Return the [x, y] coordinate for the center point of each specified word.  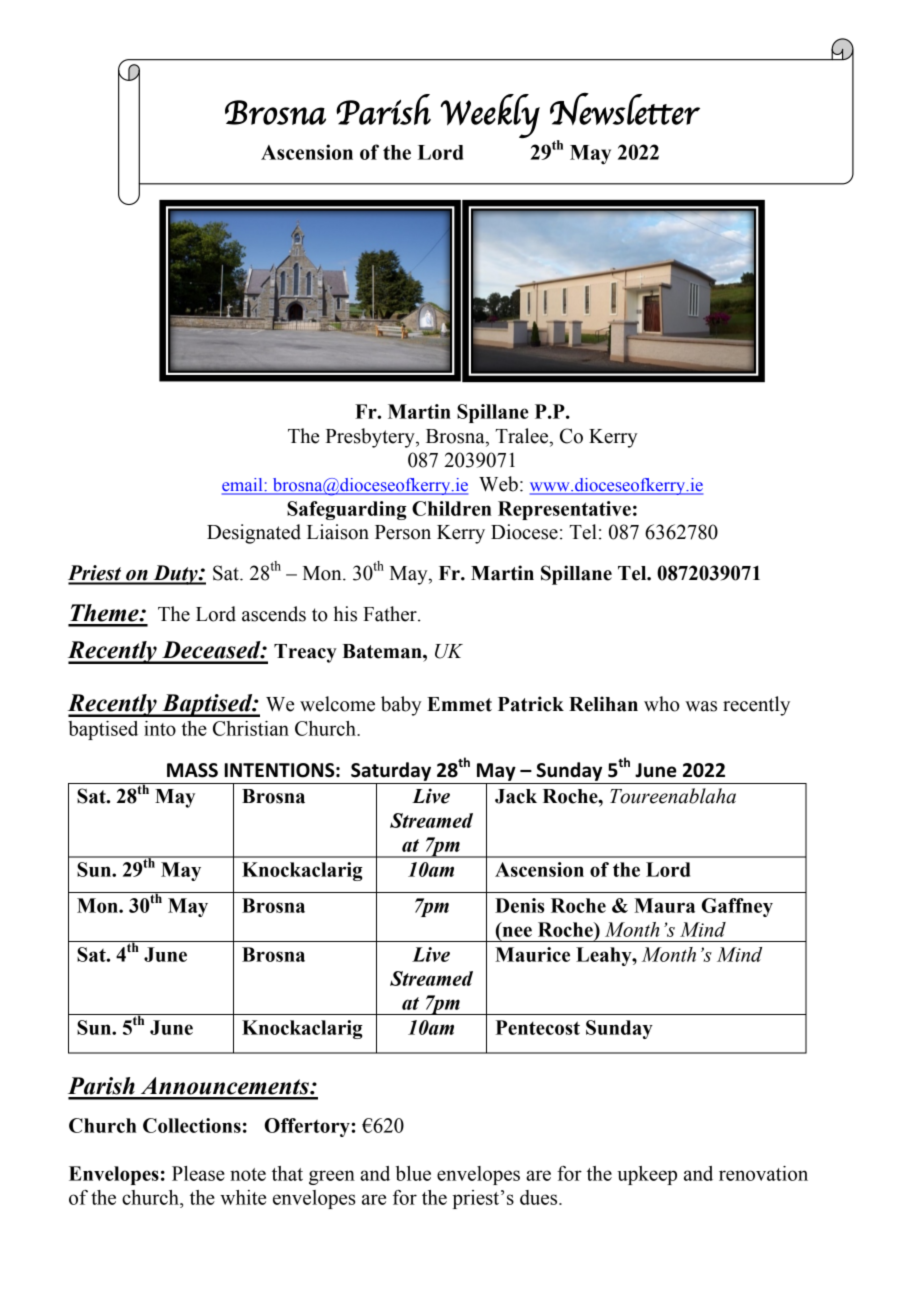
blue [413, 1173]
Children [452, 508]
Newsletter [625, 108]
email [243, 486]
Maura [664, 905]
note [248, 1174]
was [701, 706]
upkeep [647, 1175]
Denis [520, 905]
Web [498, 484]
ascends [274, 614]
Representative [564, 510]
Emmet [459, 704]
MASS [192, 770]
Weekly [490, 116]
